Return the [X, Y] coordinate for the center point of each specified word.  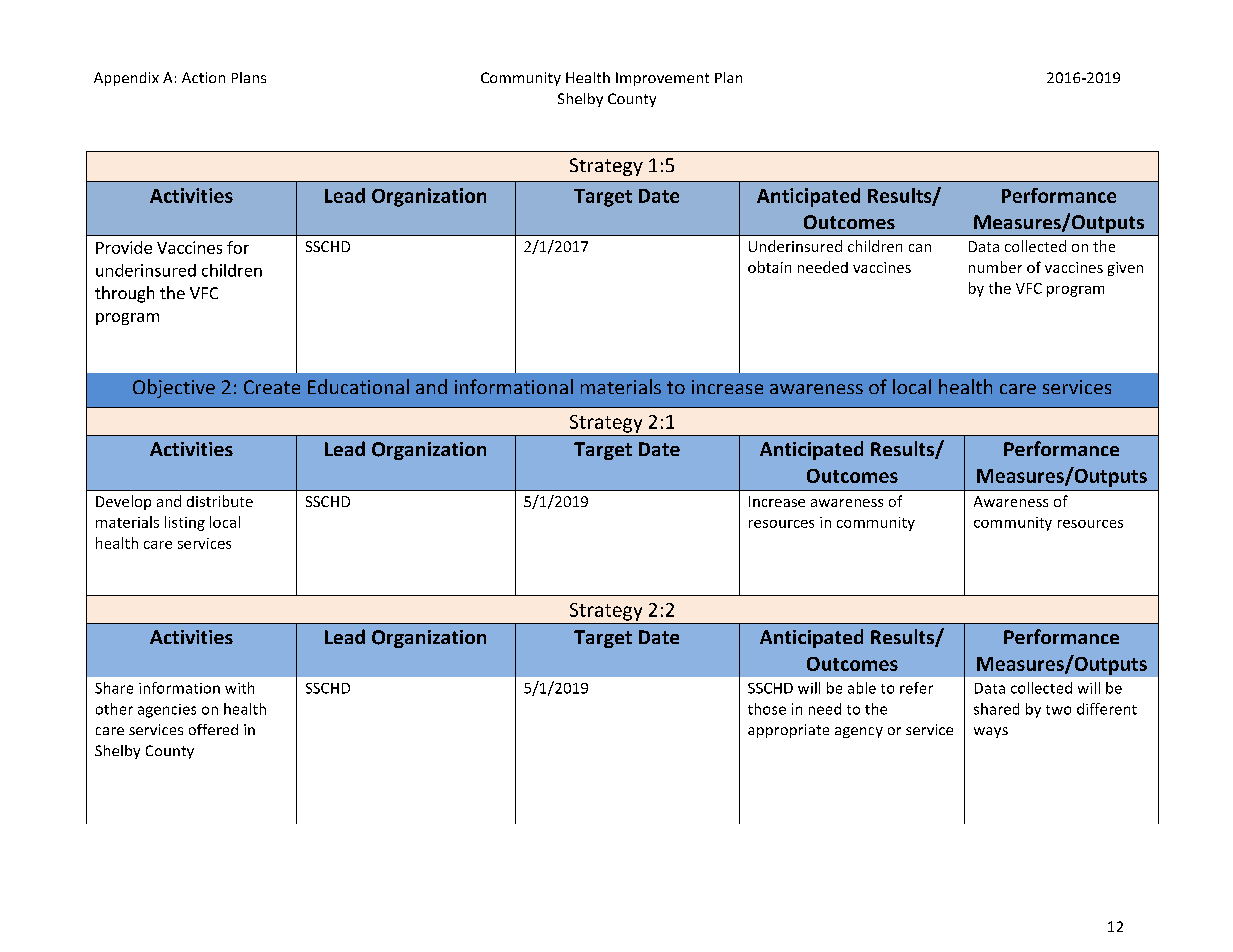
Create [272, 387]
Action [203, 77]
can [920, 248]
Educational [358, 386]
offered [213, 729]
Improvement [662, 79]
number [995, 267]
